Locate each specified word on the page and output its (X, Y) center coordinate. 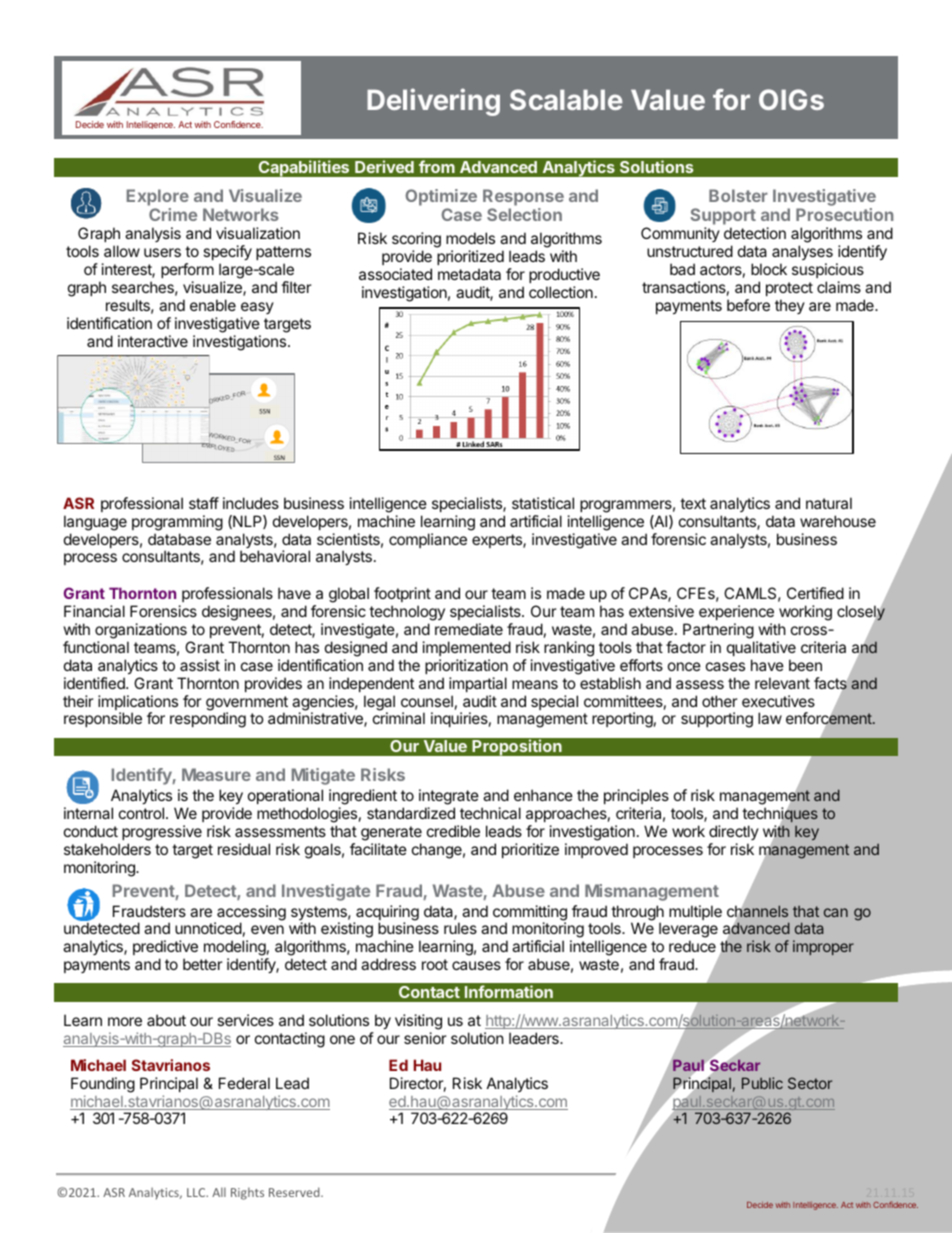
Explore (158, 197)
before (748, 305)
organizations (141, 631)
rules (460, 928)
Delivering (433, 102)
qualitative (761, 648)
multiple (695, 912)
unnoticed (208, 928)
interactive (153, 341)
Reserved (295, 1192)
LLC (197, 1192)
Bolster (738, 195)
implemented (467, 648)
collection (561, 292)
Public (762, 1083)
